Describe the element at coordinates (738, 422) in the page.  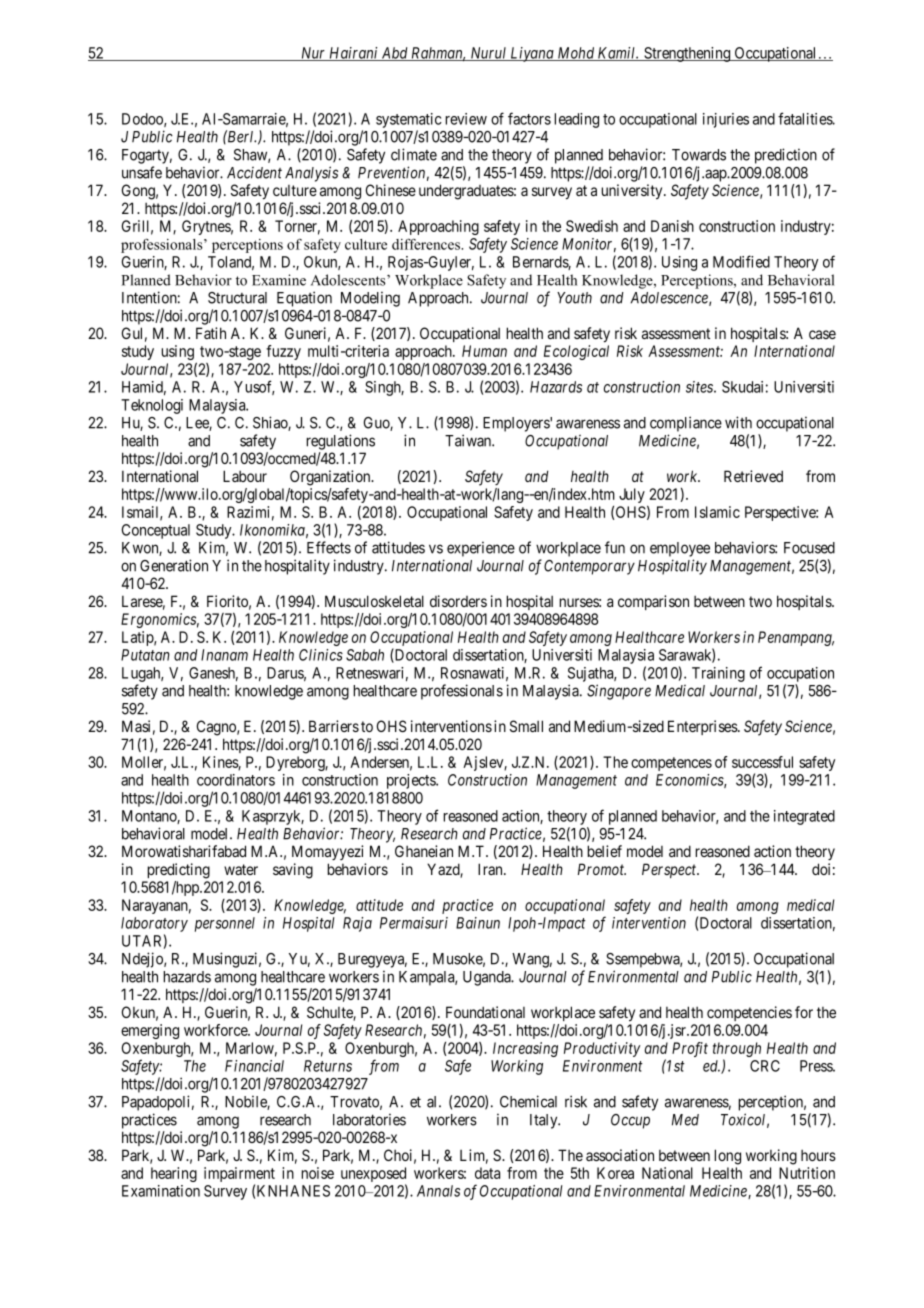
I see `with` at that location.
